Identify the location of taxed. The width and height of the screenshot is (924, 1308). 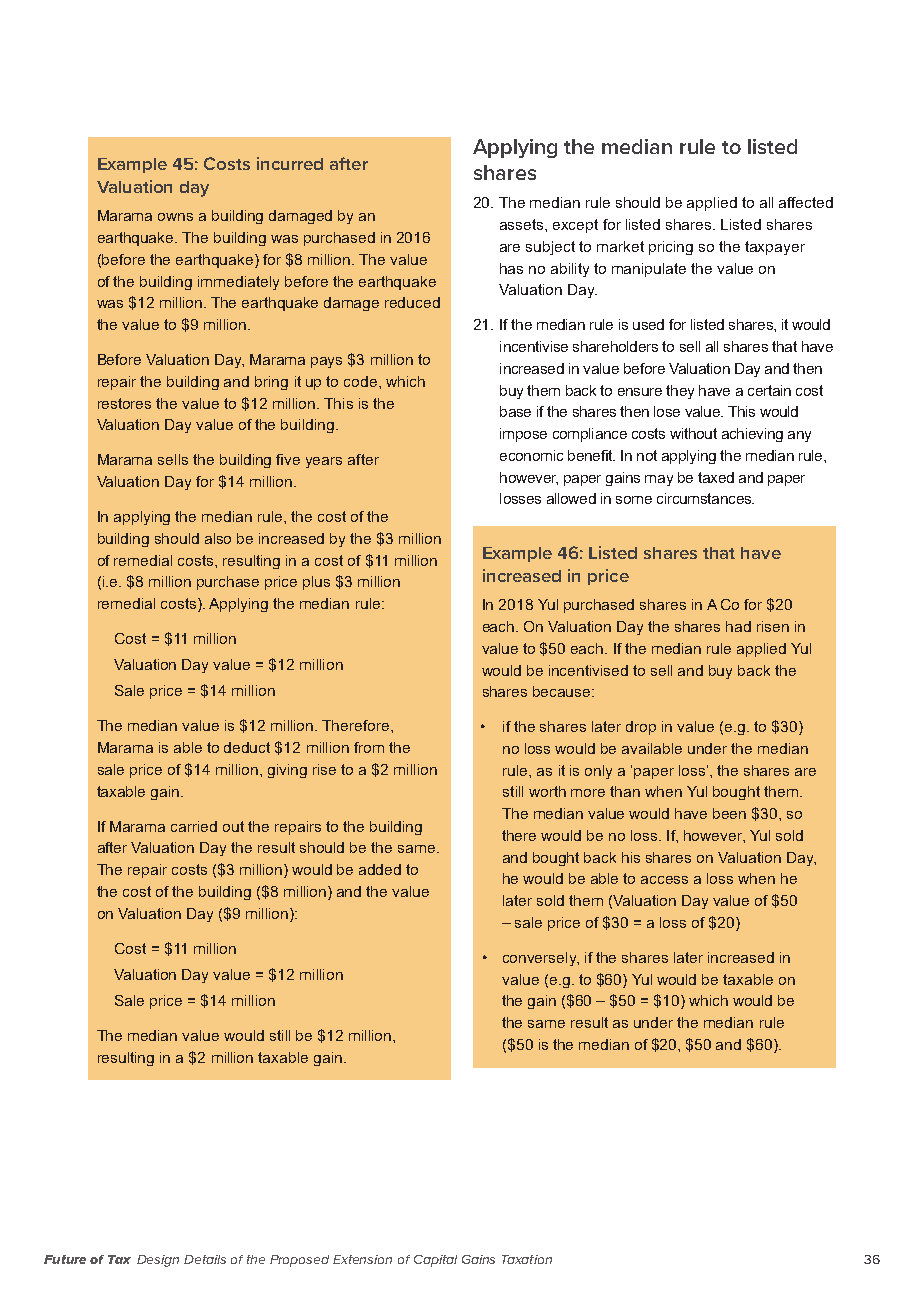
(716, 477).
